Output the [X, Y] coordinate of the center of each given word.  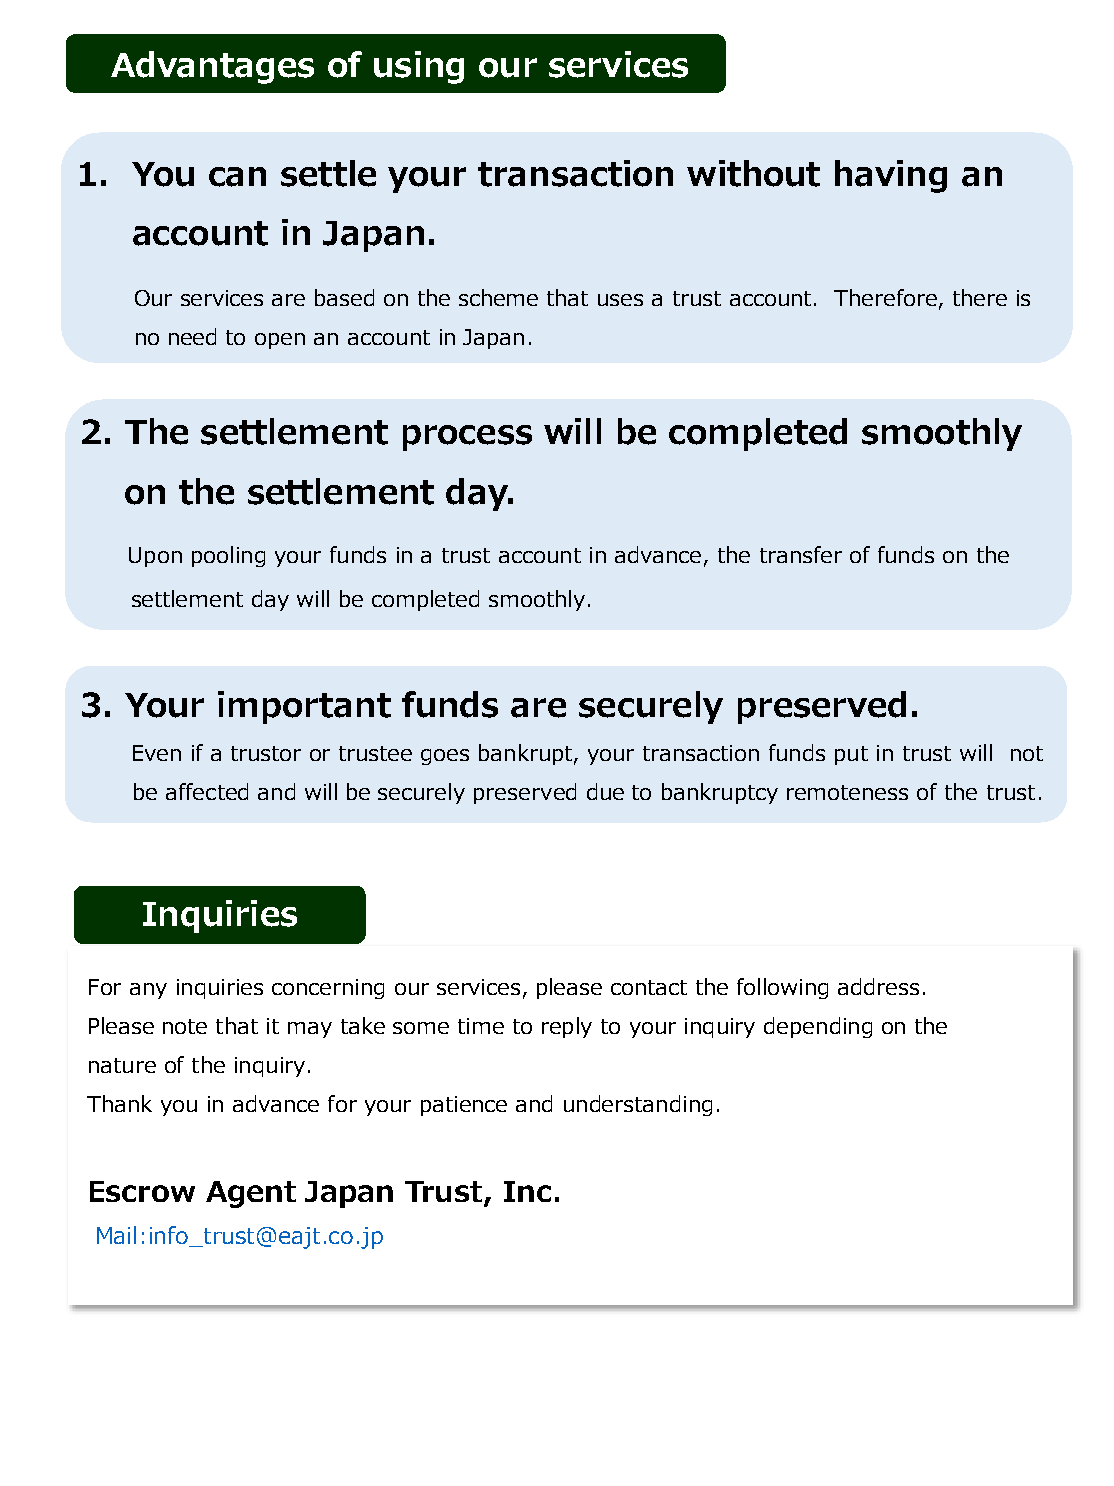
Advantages [212, 67]
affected [207, 791]
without [753, 173]
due [605, 791]
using [419, 67]
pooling [228, 556]
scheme [498, 297]
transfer [801, 554]
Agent [251, 1194]
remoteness [847, 792]
